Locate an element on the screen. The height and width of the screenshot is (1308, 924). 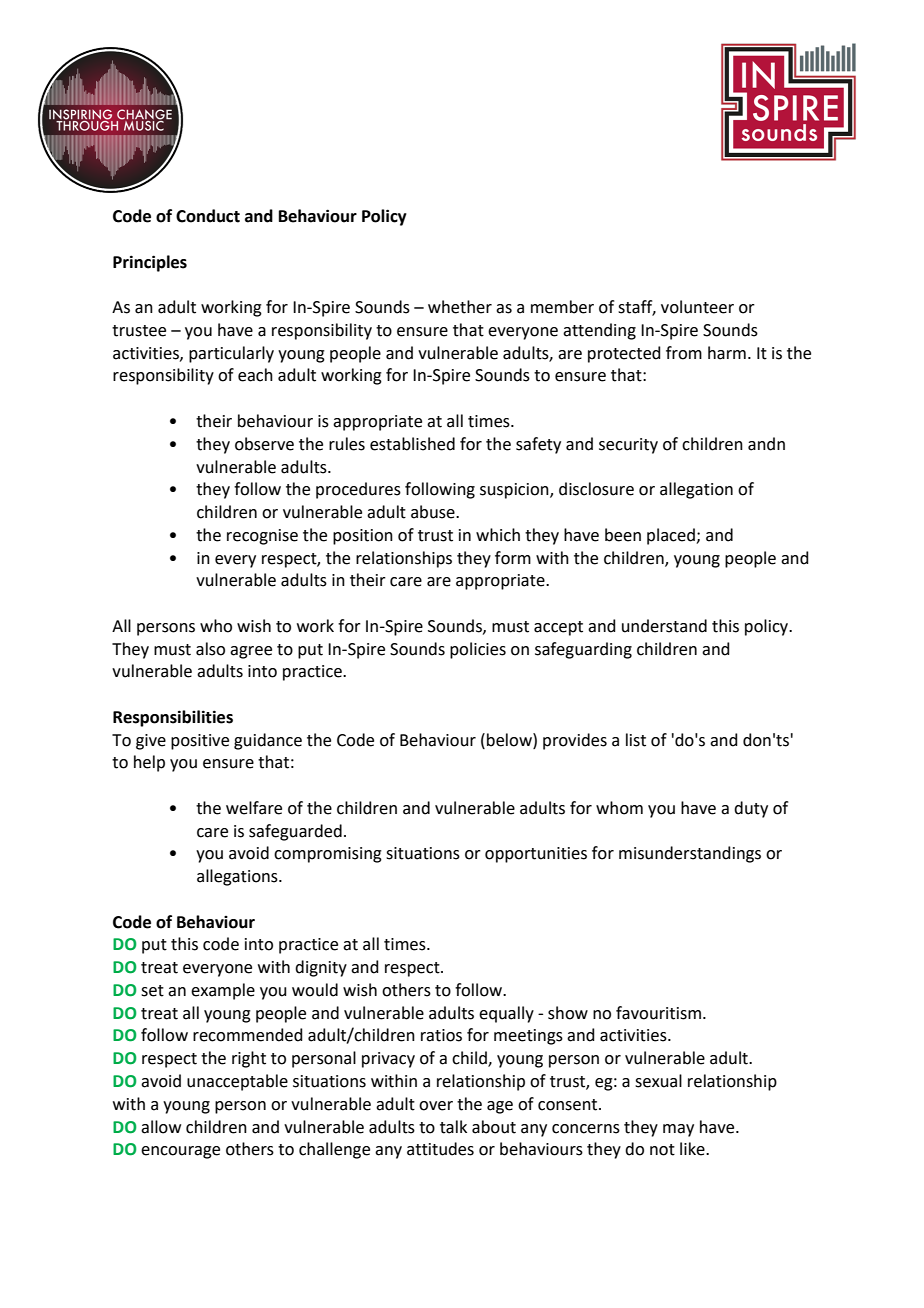
volunteer is located at coordinates (697, 307).
